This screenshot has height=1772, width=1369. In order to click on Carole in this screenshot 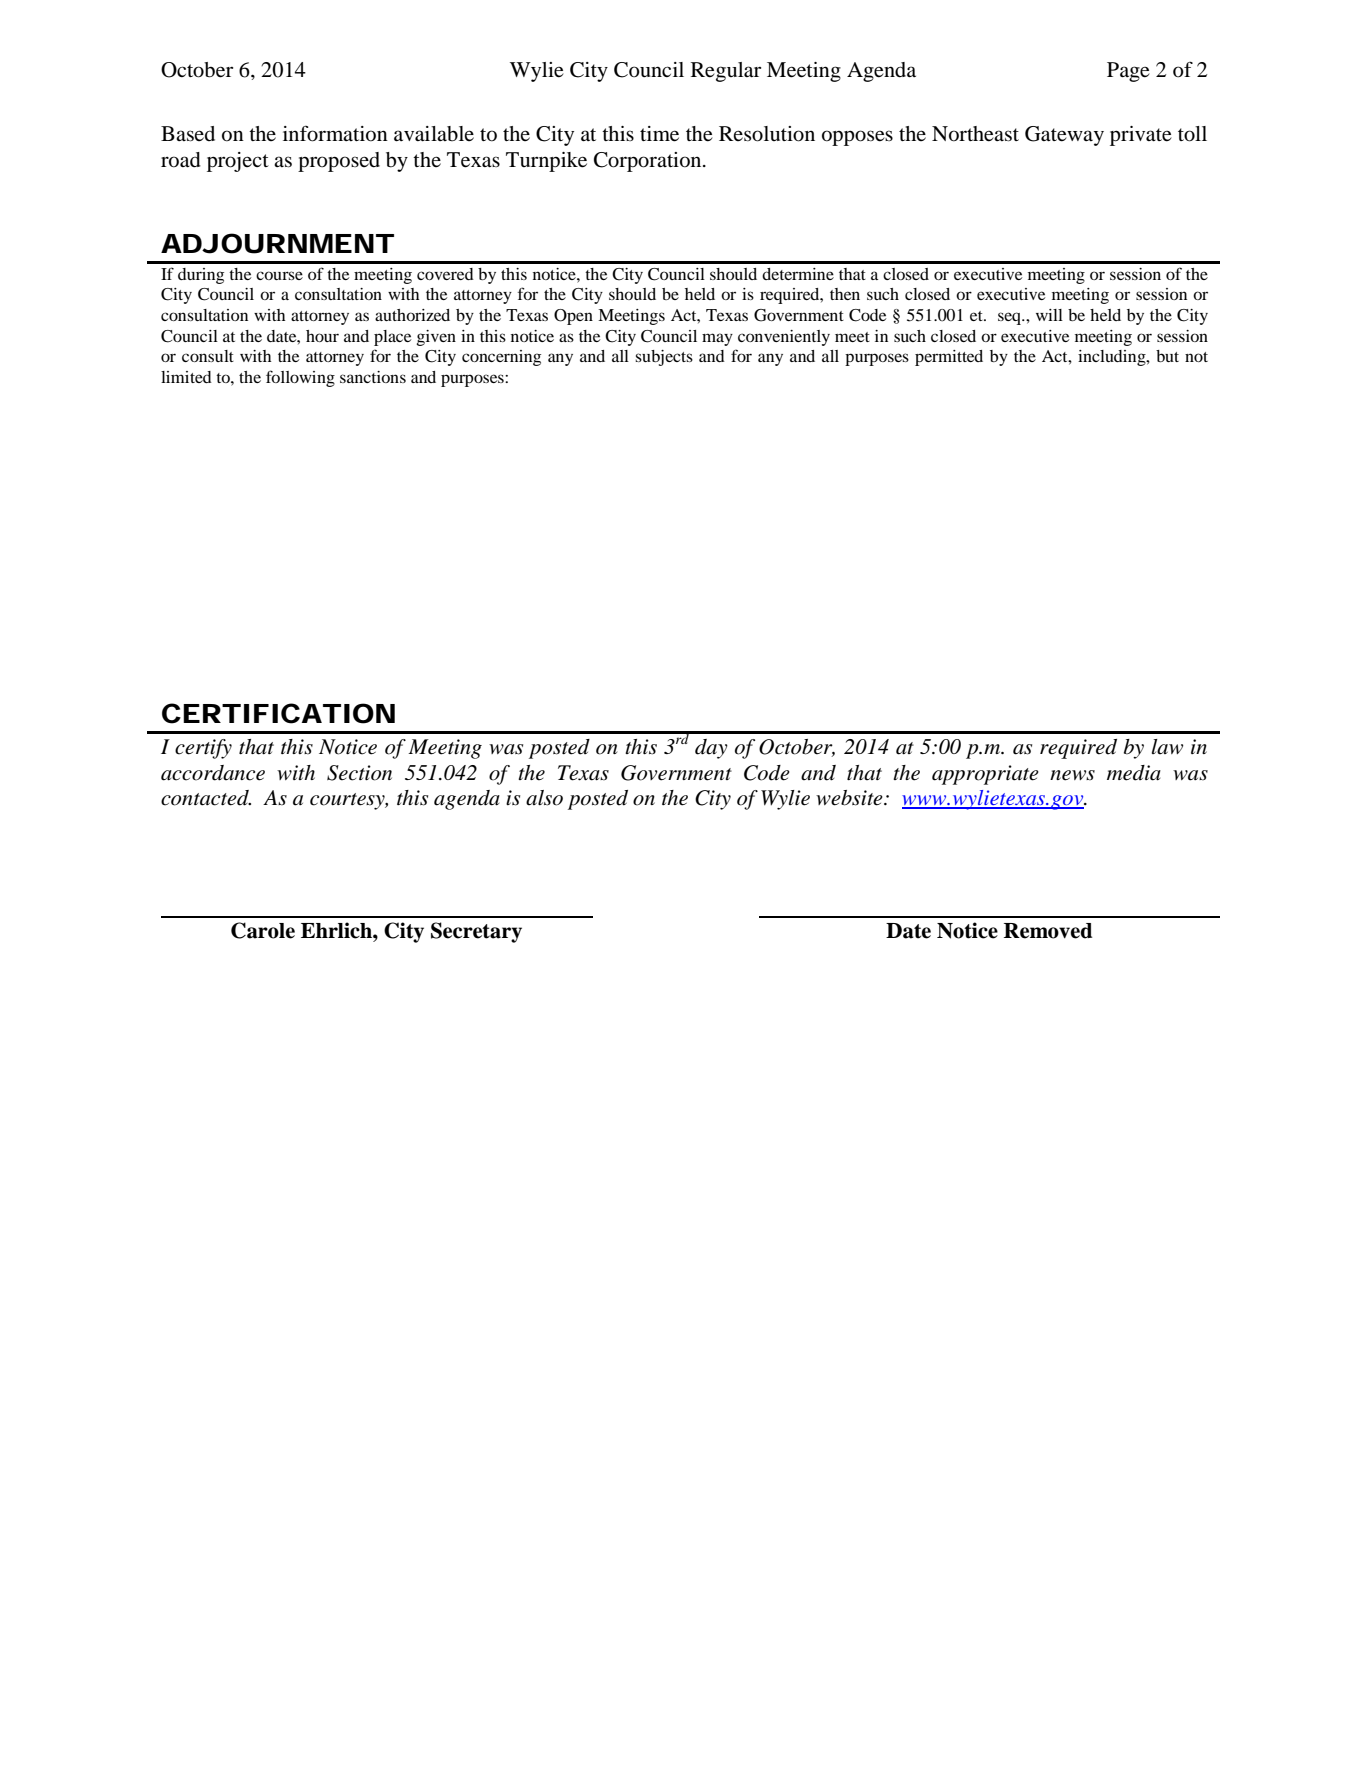, I will do `click(263, 930)`.
